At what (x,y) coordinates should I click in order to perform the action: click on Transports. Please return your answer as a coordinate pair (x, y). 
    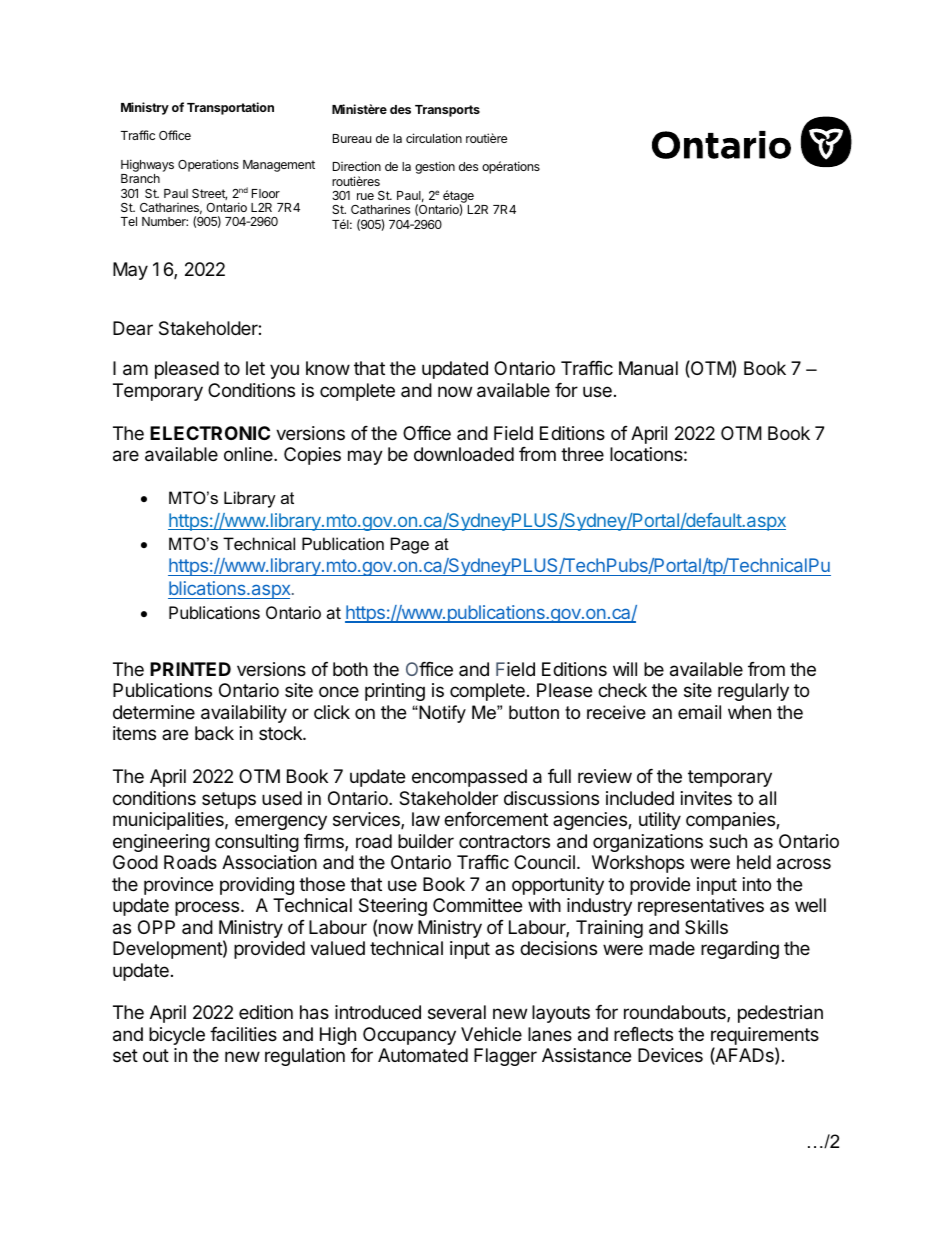
    Looking at the image, I should click on (447, 111).
